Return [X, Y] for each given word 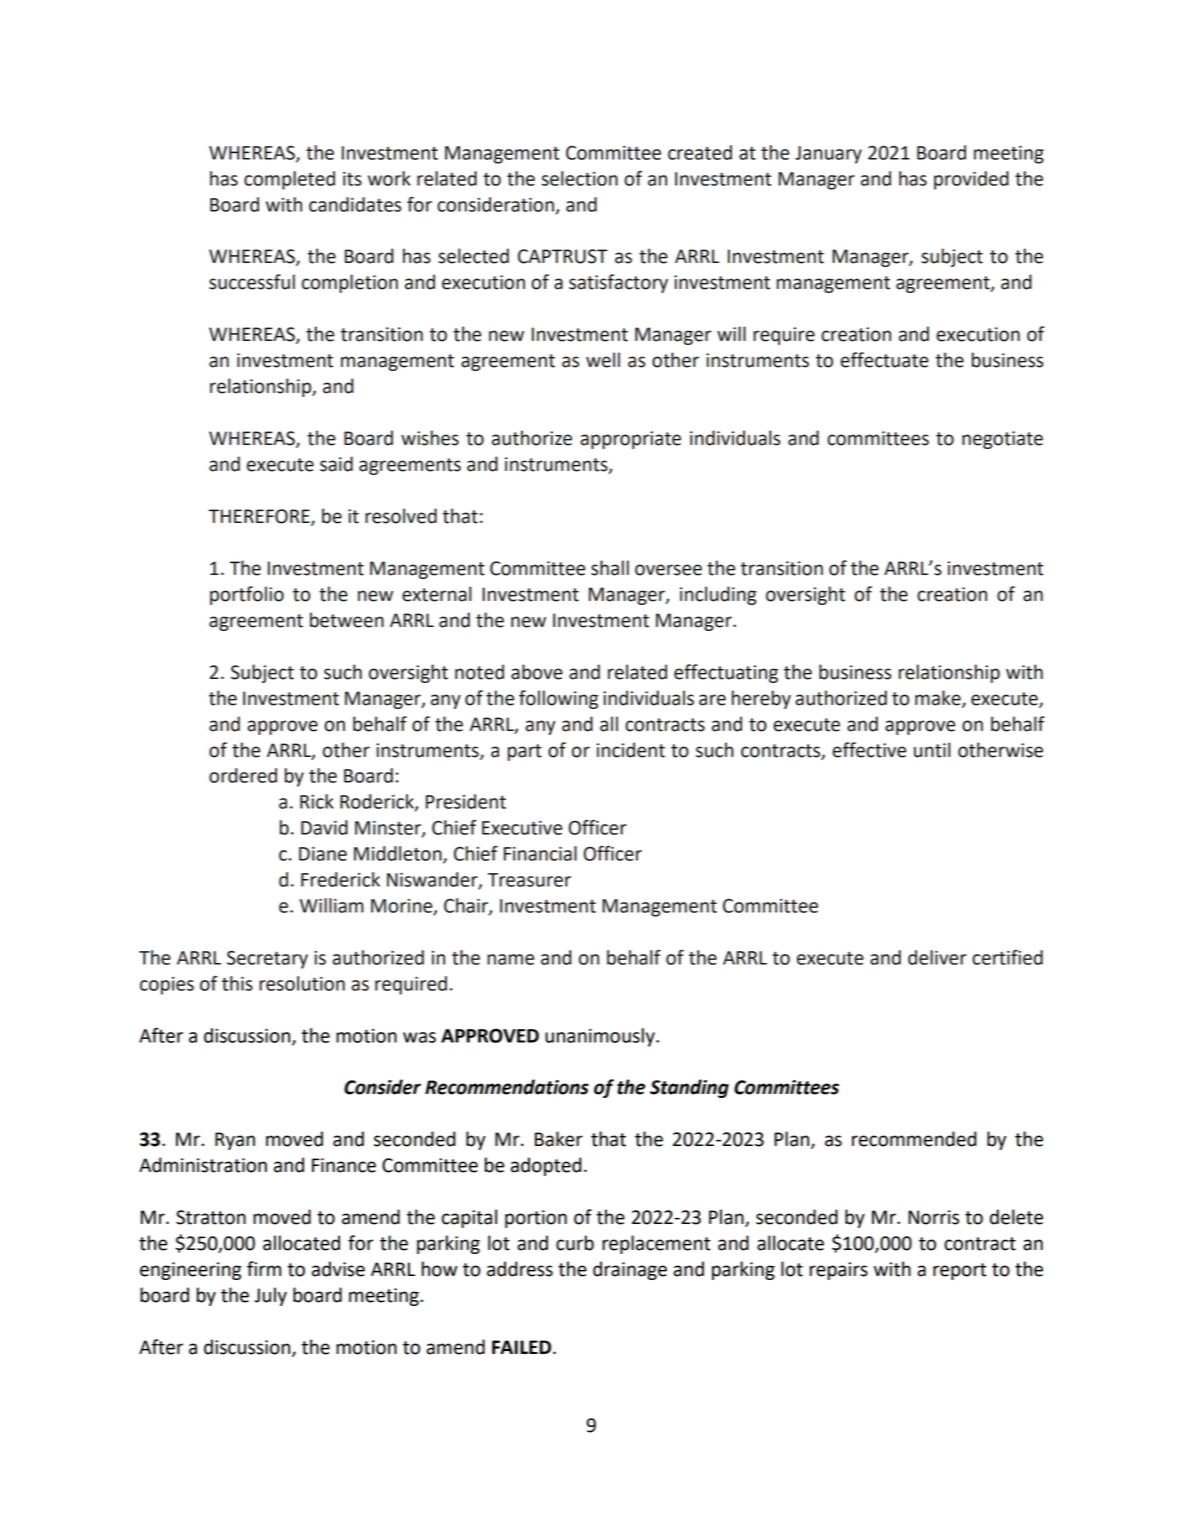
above [537, 672]
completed [289, 180]
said [336, 464]
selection [580, 178]
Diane [323, 854]
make [939, 698]
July [270, 1296]
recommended [914, 1139]
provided [971, 180]
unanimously [601, 1037]
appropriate [630, 440]
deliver [937, 957]
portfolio [247, 595]
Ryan [235, 1141]
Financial [540, 853]
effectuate [884, 360]
